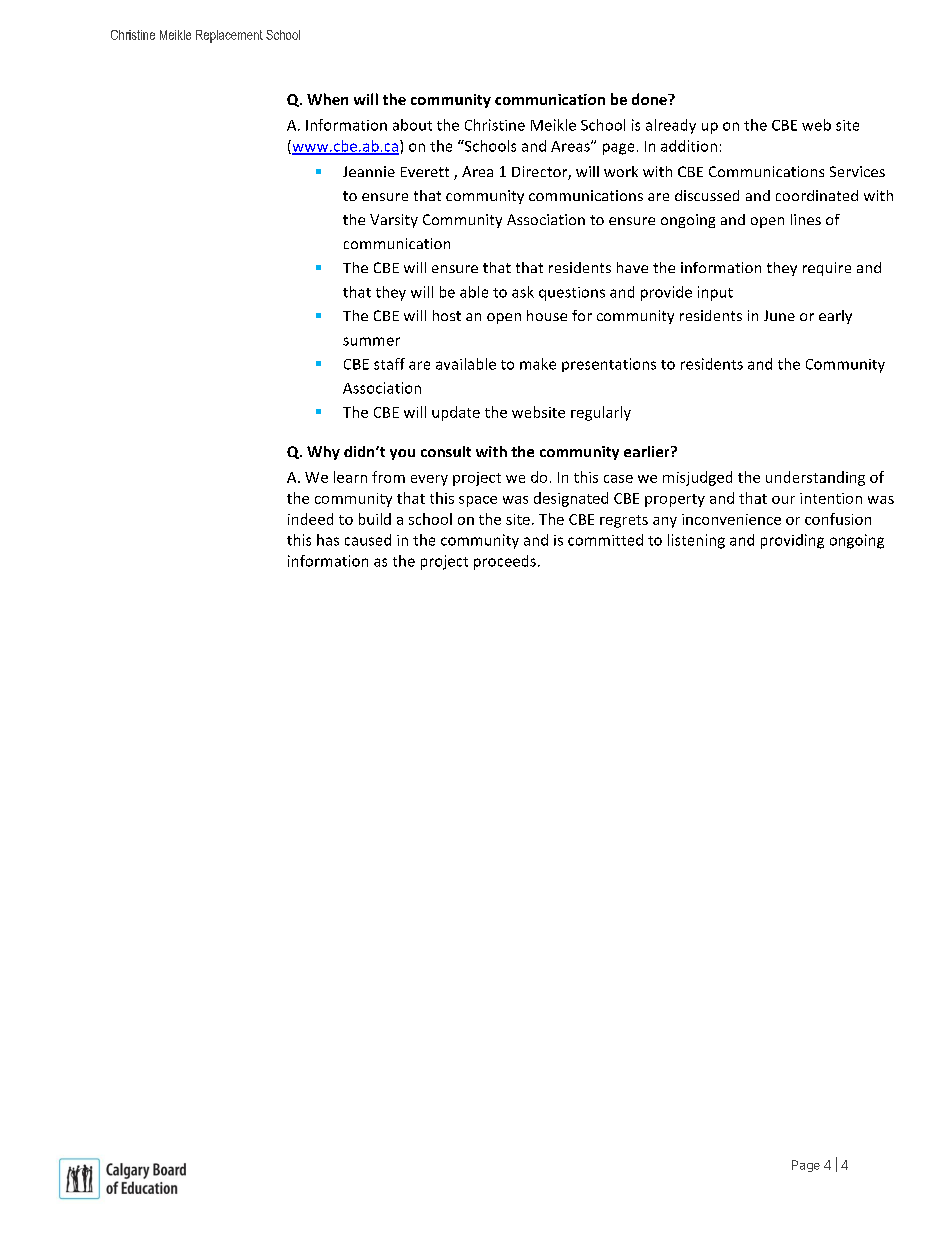  What do you see at coordinates (505, 562) in the screenshot?
I see `proceeds` at bounding box center [505, 562].
